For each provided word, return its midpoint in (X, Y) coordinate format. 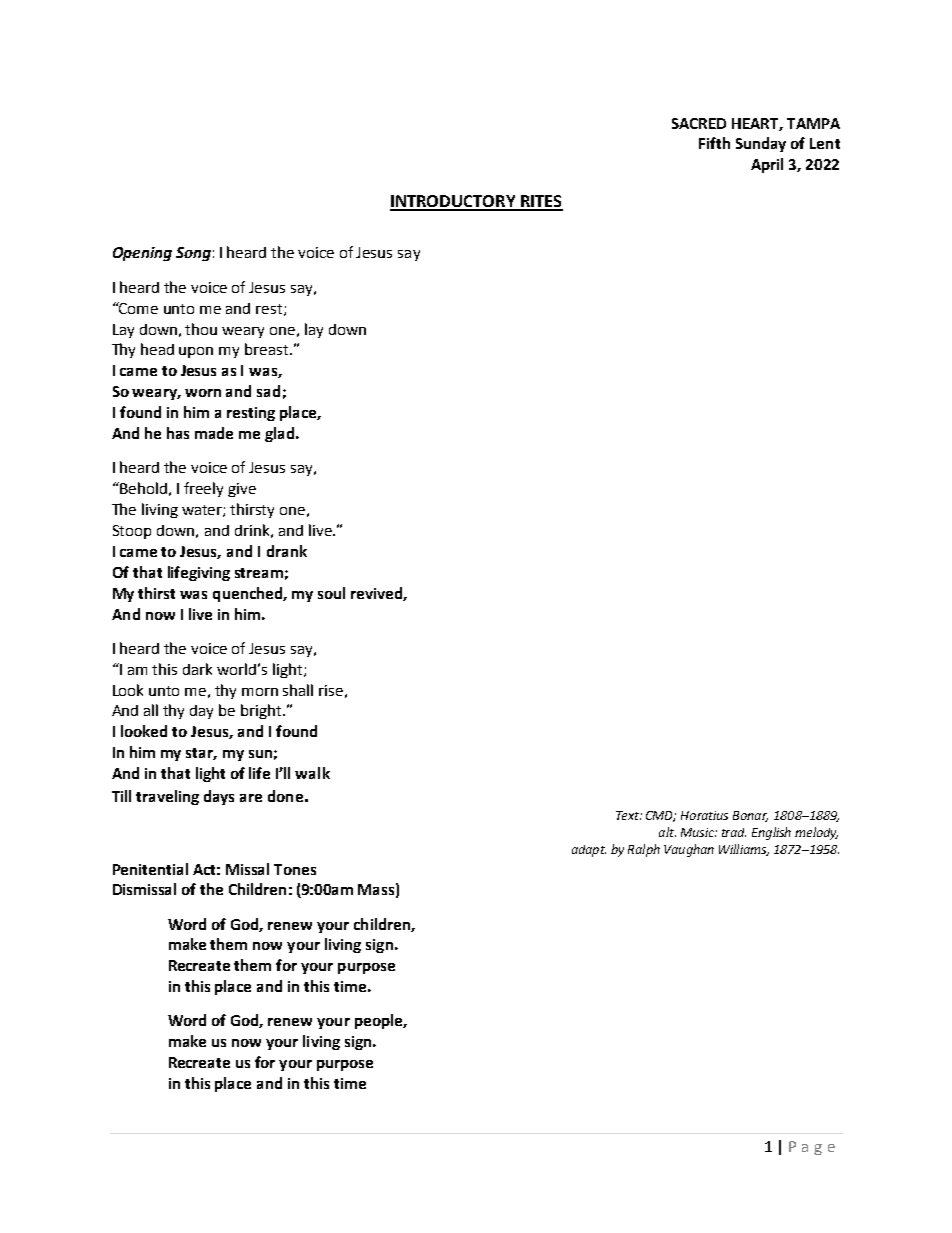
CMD (661, 816)
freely (203, 489)
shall (298, 690)
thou (201, 329)
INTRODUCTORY (454, 202)
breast (268, 349)
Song (193, 254)
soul (331, 593)
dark (197, 669)
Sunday (761, 144)
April (767, 165)
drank (287, 551)
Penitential (150, 869)
